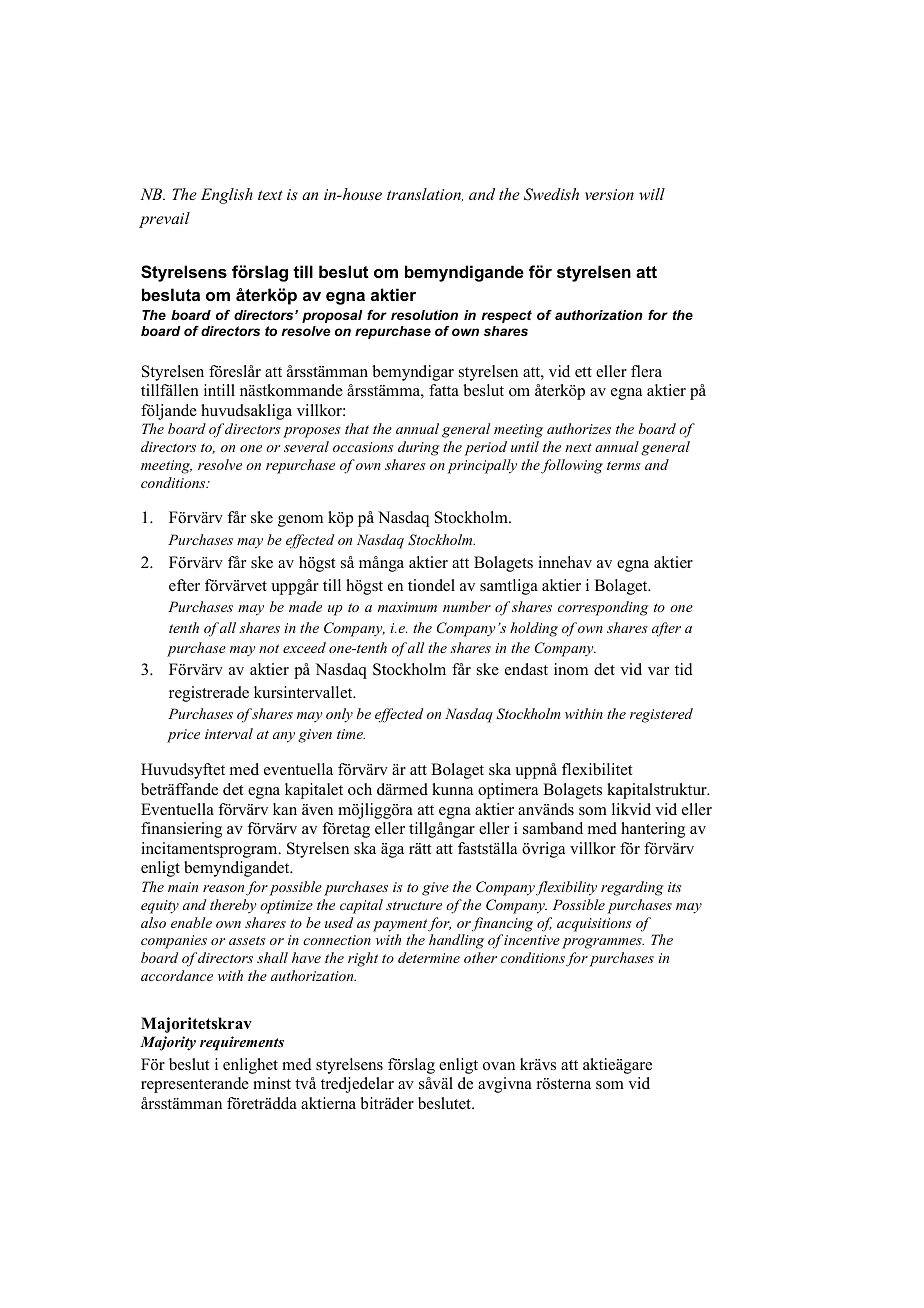  Describe the element at coordinates (632, 888) in the document. I see `regarding` at that location.
